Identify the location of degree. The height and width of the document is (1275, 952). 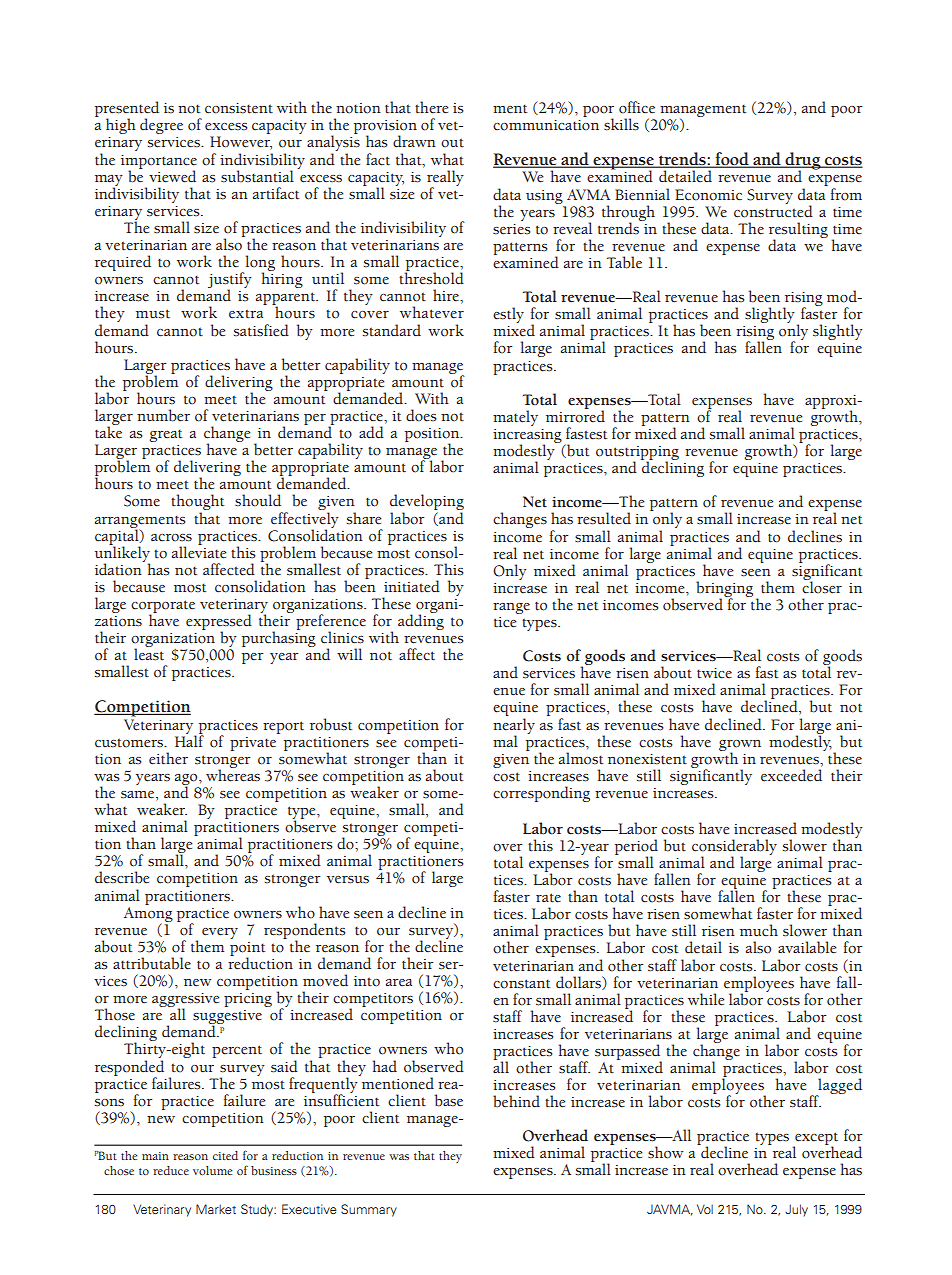
(161, 126).
